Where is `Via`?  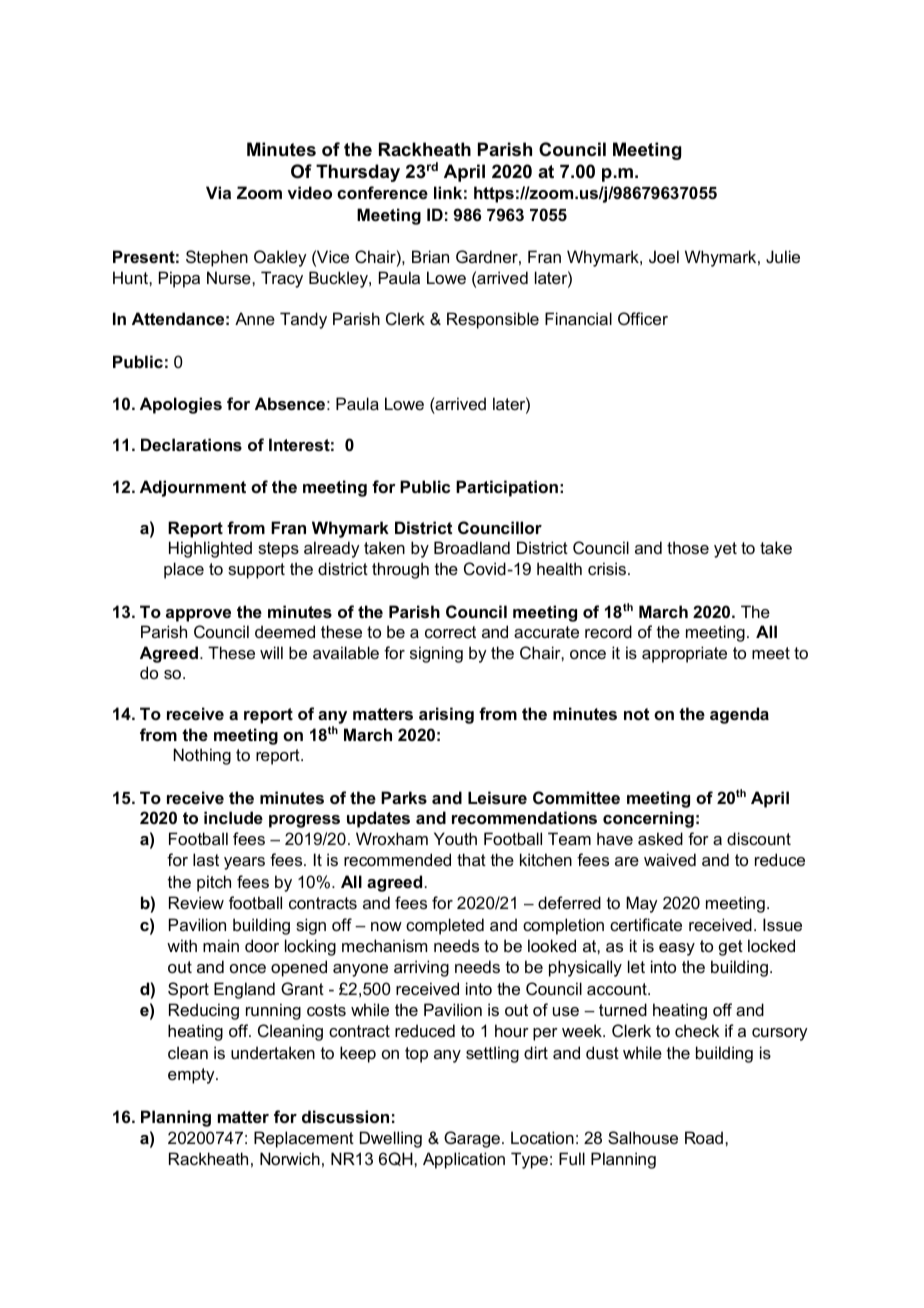
Via is located at coordinates (218, 192).
